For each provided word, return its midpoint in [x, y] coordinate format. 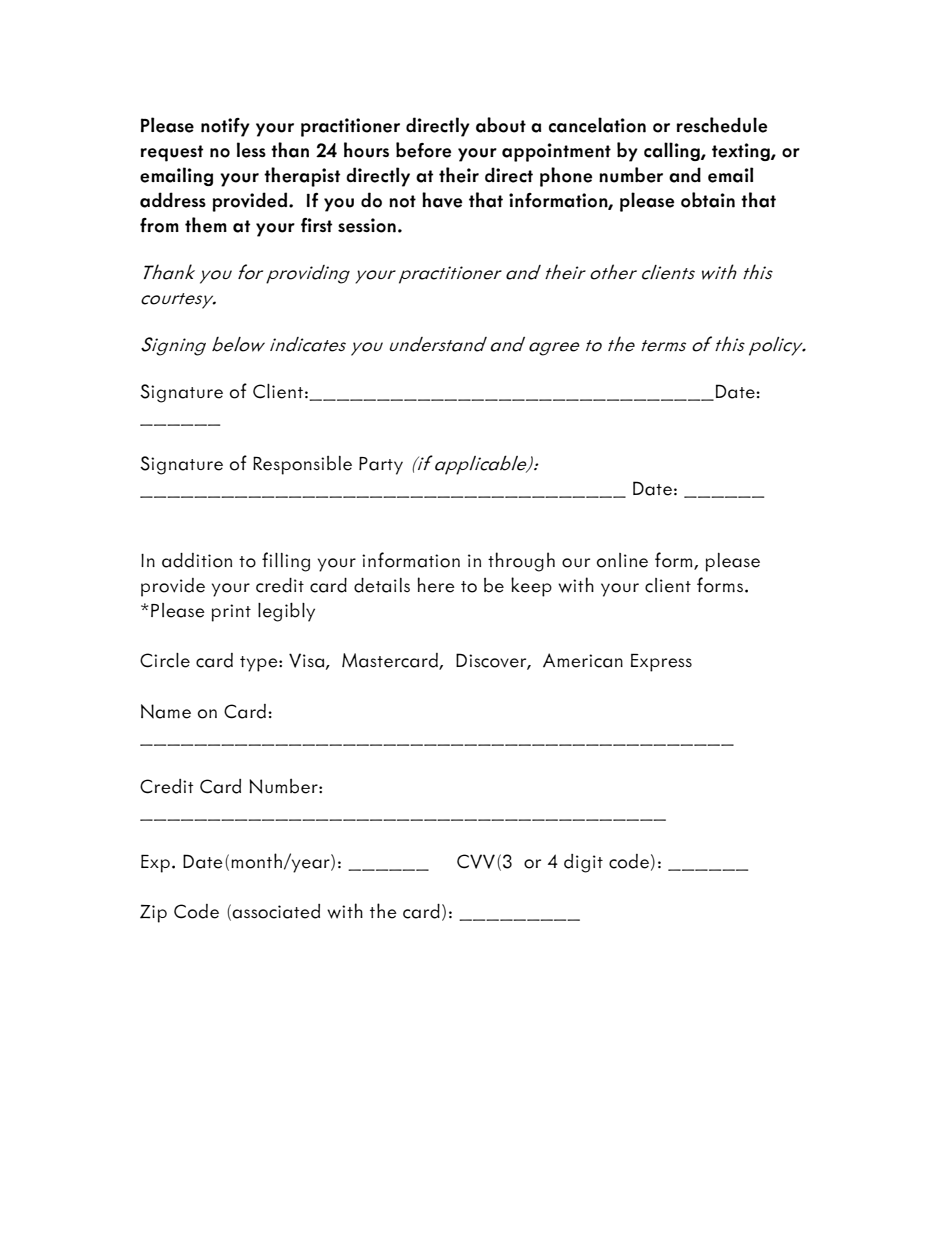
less [251, 150]
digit [583, 863]
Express [661, 662]
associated [276, 911]
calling [673, 151]
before [423, 150]
